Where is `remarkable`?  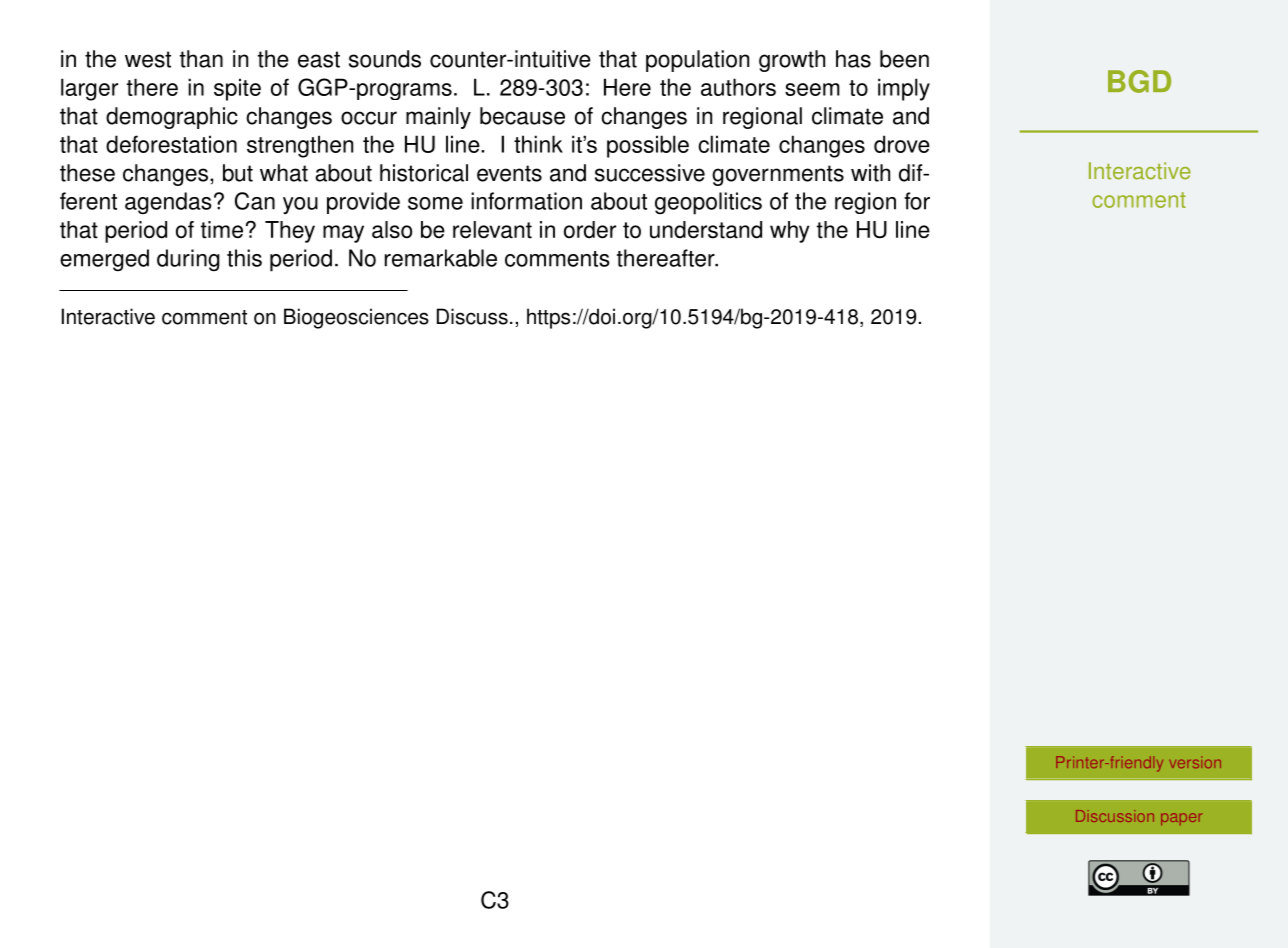 remarkable is located at coordinates (441, 258).
